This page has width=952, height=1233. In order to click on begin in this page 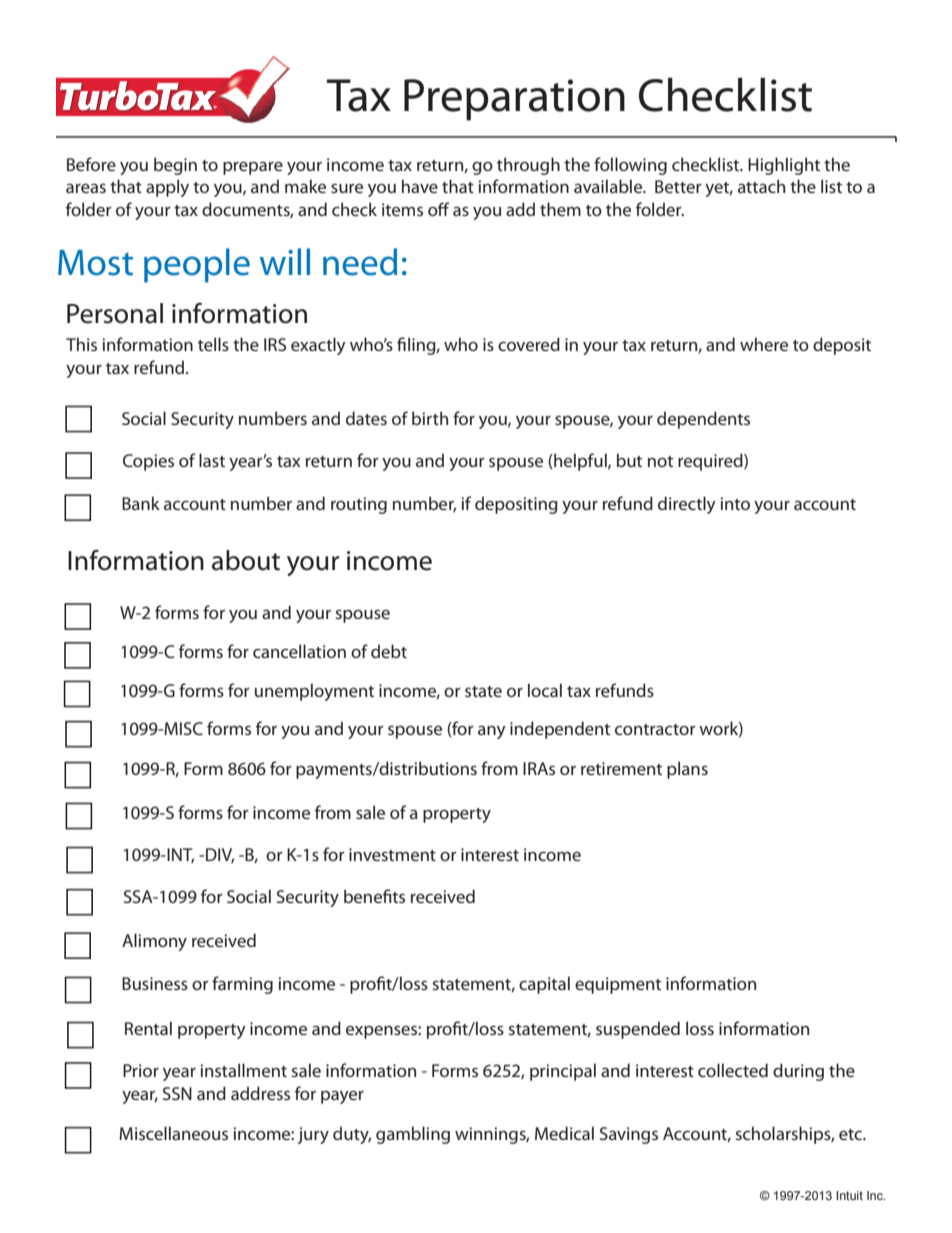, I will do `click(175, 166)`.
